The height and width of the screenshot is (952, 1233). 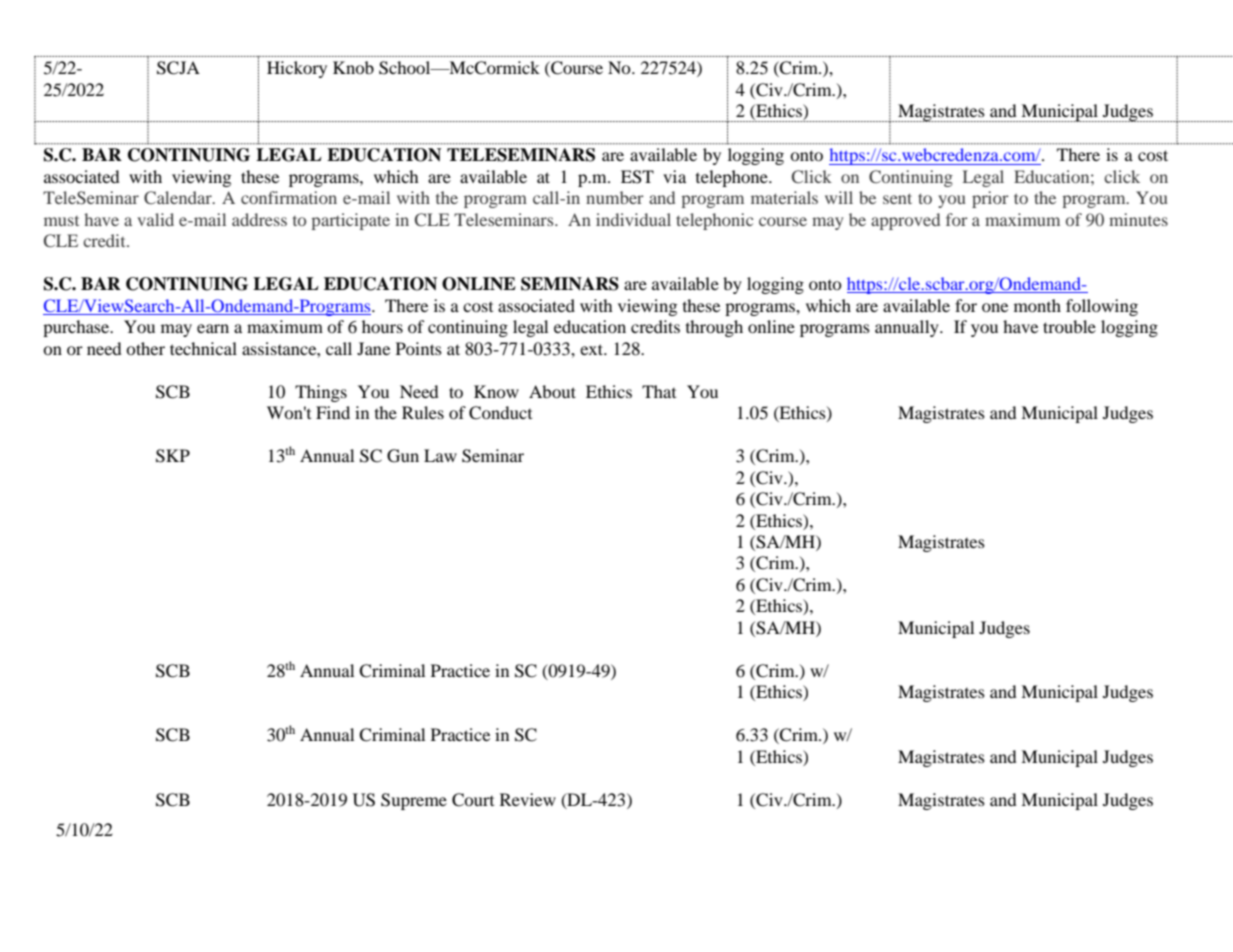 What do you see at coordinates (297, 69) in the screenshot?
I see `Hickory` at bounding box center [297, 69].
